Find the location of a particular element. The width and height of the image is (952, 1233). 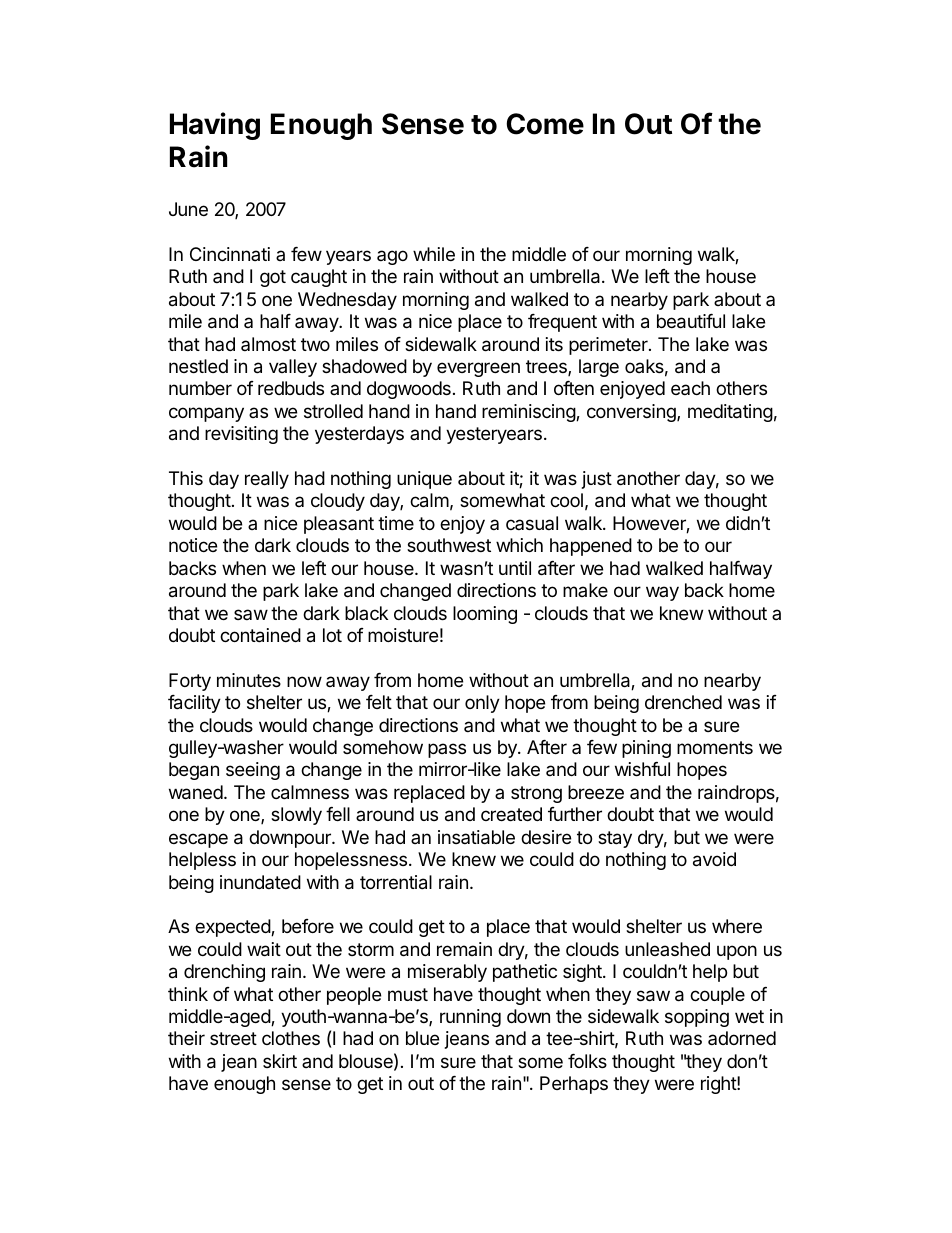

beautiful is located at coordinates (691, 321).
